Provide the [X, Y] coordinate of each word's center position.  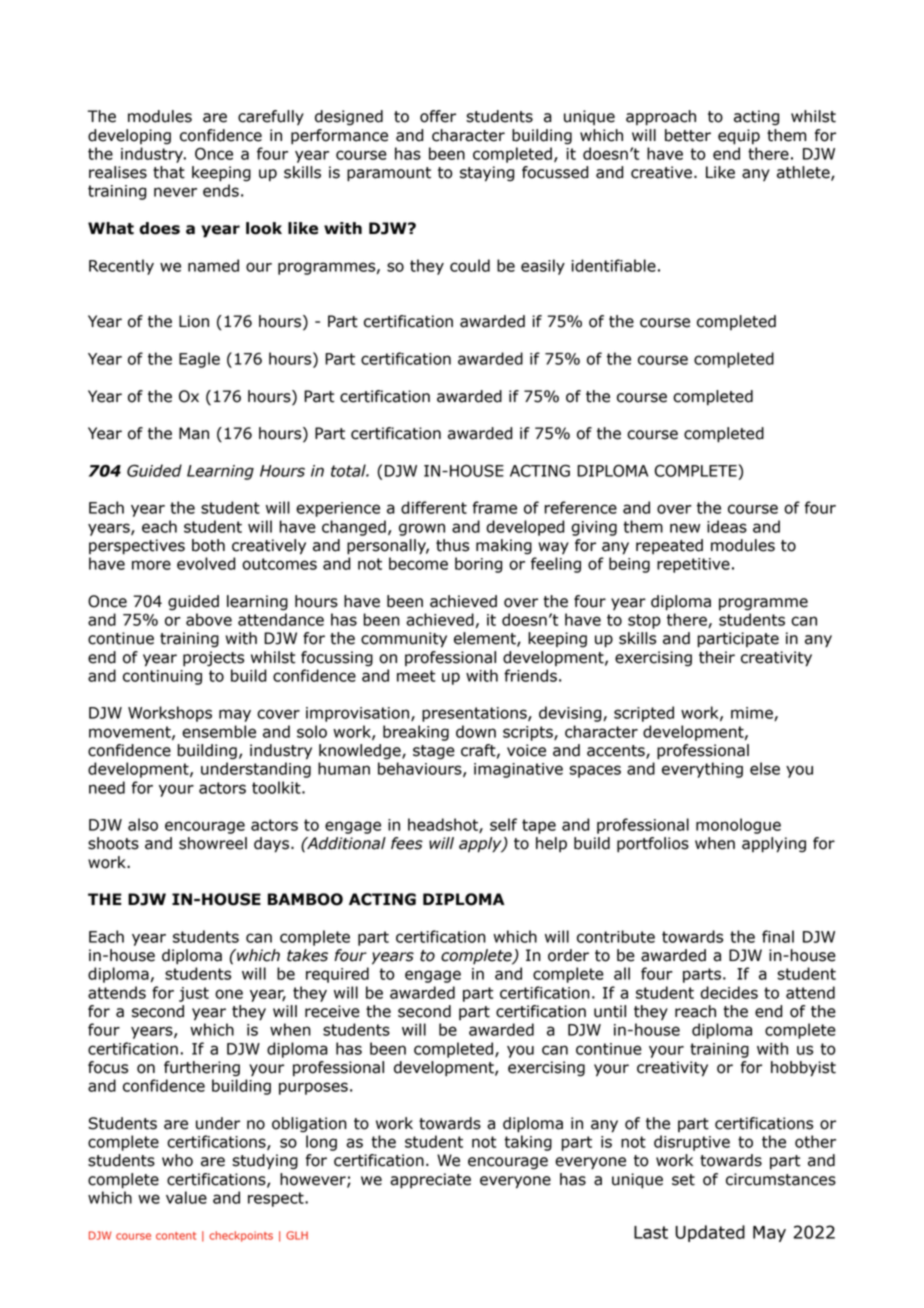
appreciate [430, 1181]
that [169, 172]
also [143, 824]
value [186, 1197]
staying [487, 174]
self [503, 824]
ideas [727, 526]
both [208, 545]
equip [739, 137]
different [434, 507]
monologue [738, 826]
